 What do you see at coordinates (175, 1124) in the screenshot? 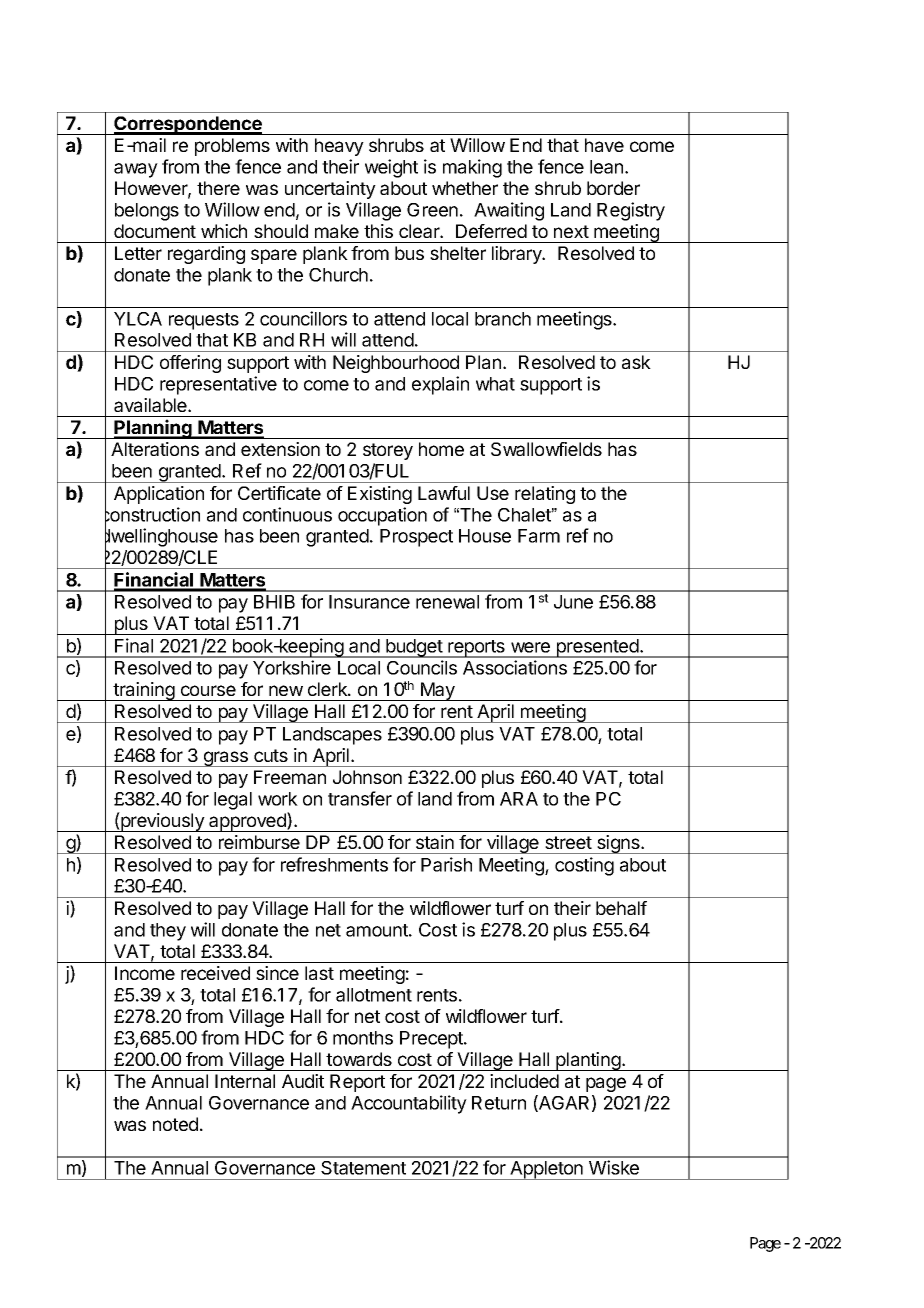
I see `noted` at bounding box center [175, 1124].
